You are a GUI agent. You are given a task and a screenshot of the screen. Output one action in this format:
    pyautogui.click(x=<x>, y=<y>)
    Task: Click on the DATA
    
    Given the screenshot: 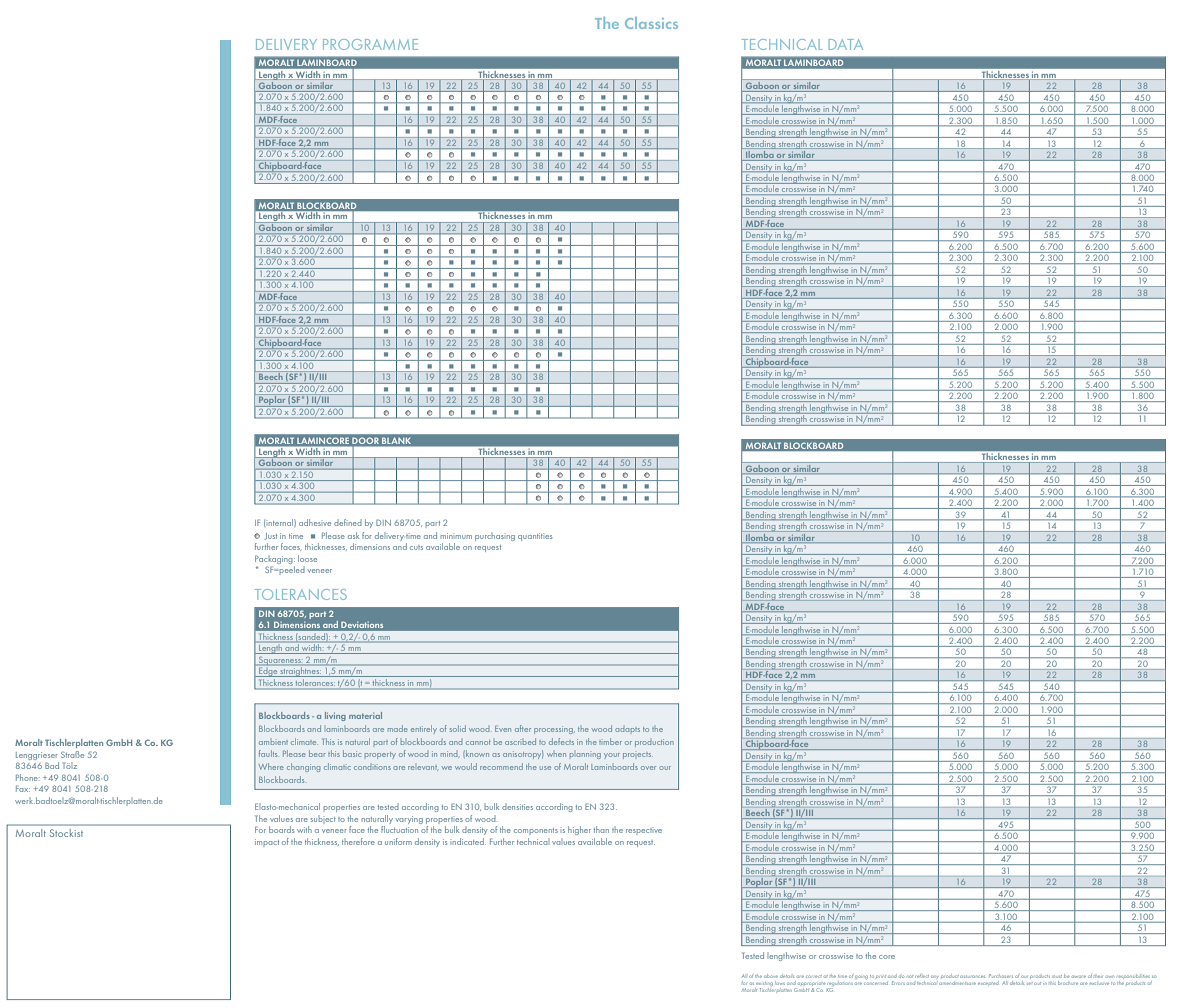 What is the action you would take?
    pyautogui.click(x=846, y=44)
